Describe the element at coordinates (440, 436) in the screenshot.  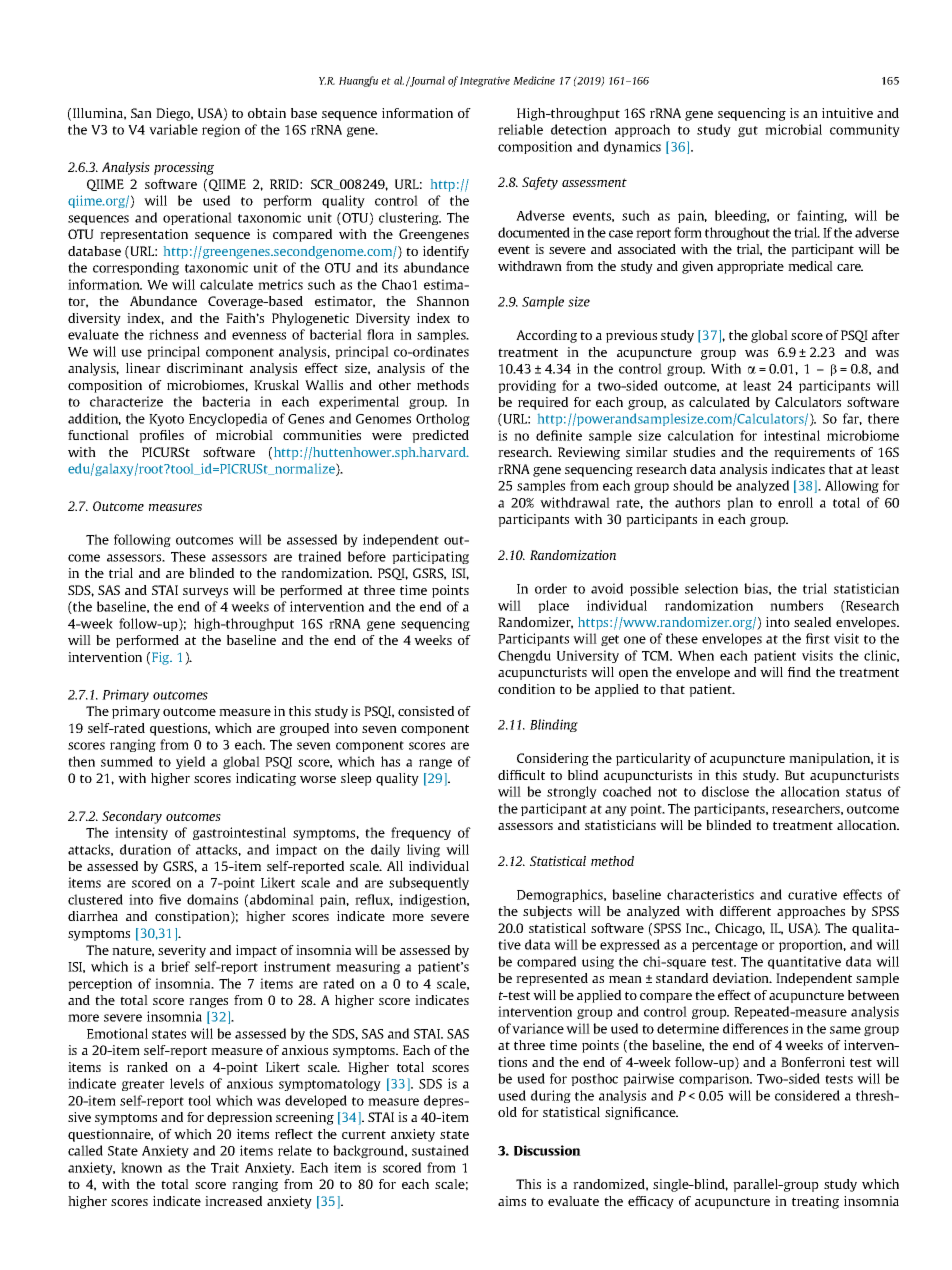
I see `predicted` at that location.
